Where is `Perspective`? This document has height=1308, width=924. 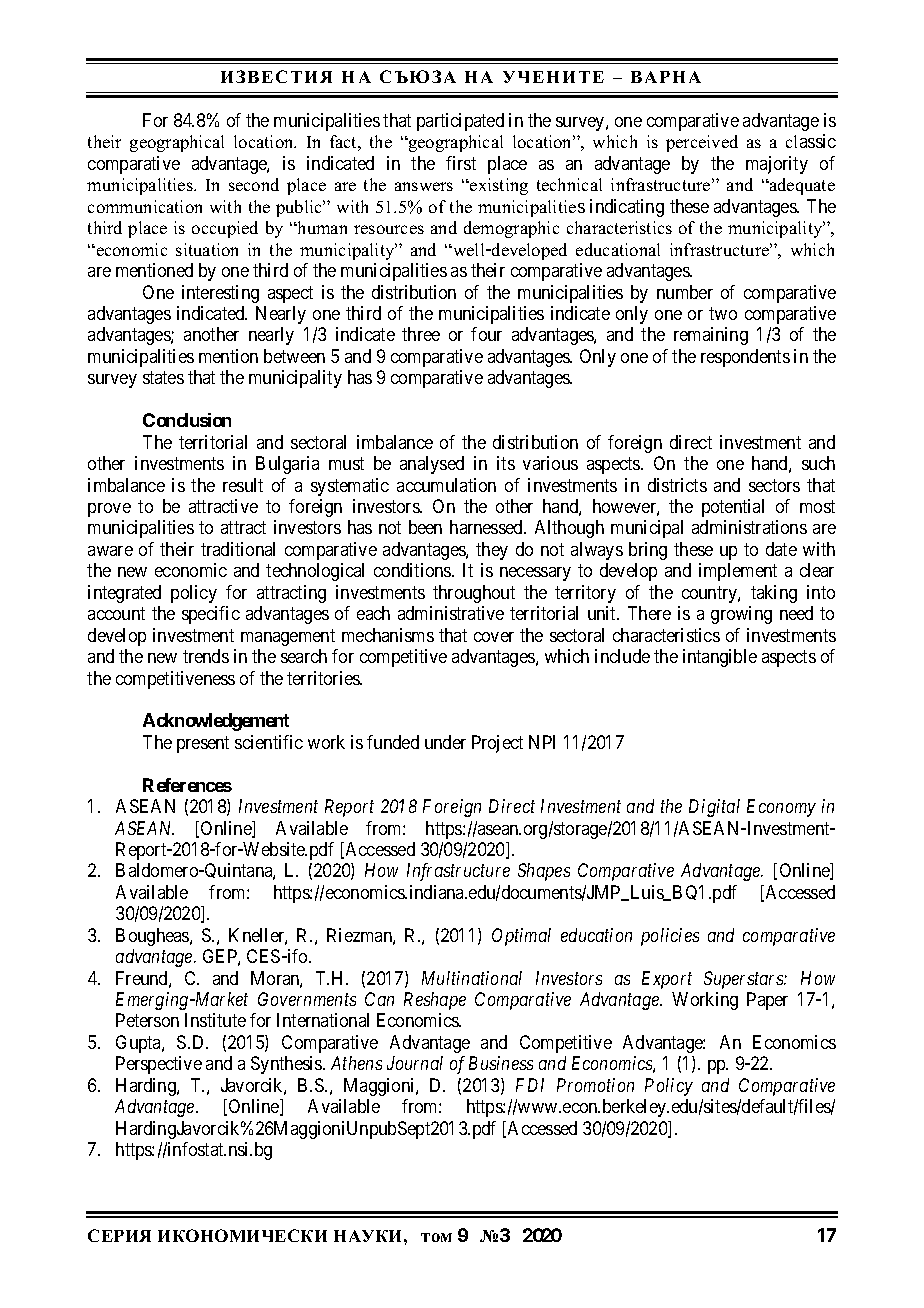 Perspective is located at coordinates (159, 1065).
